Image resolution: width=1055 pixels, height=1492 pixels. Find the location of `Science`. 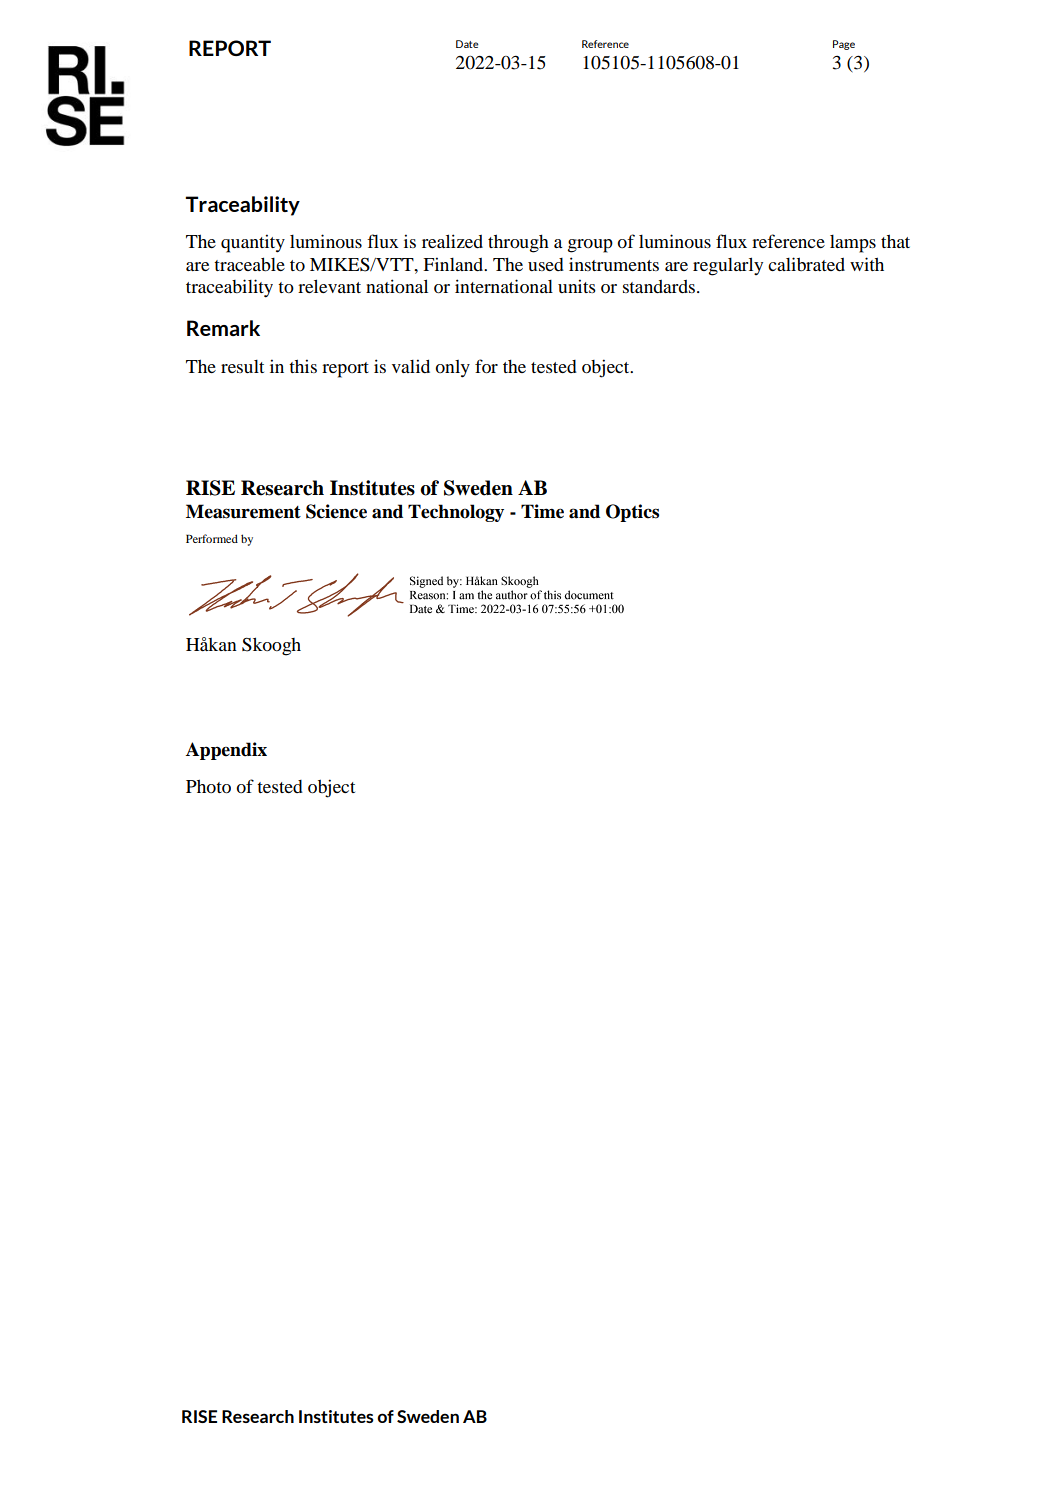

Science is located at coordinates (336, 511).
